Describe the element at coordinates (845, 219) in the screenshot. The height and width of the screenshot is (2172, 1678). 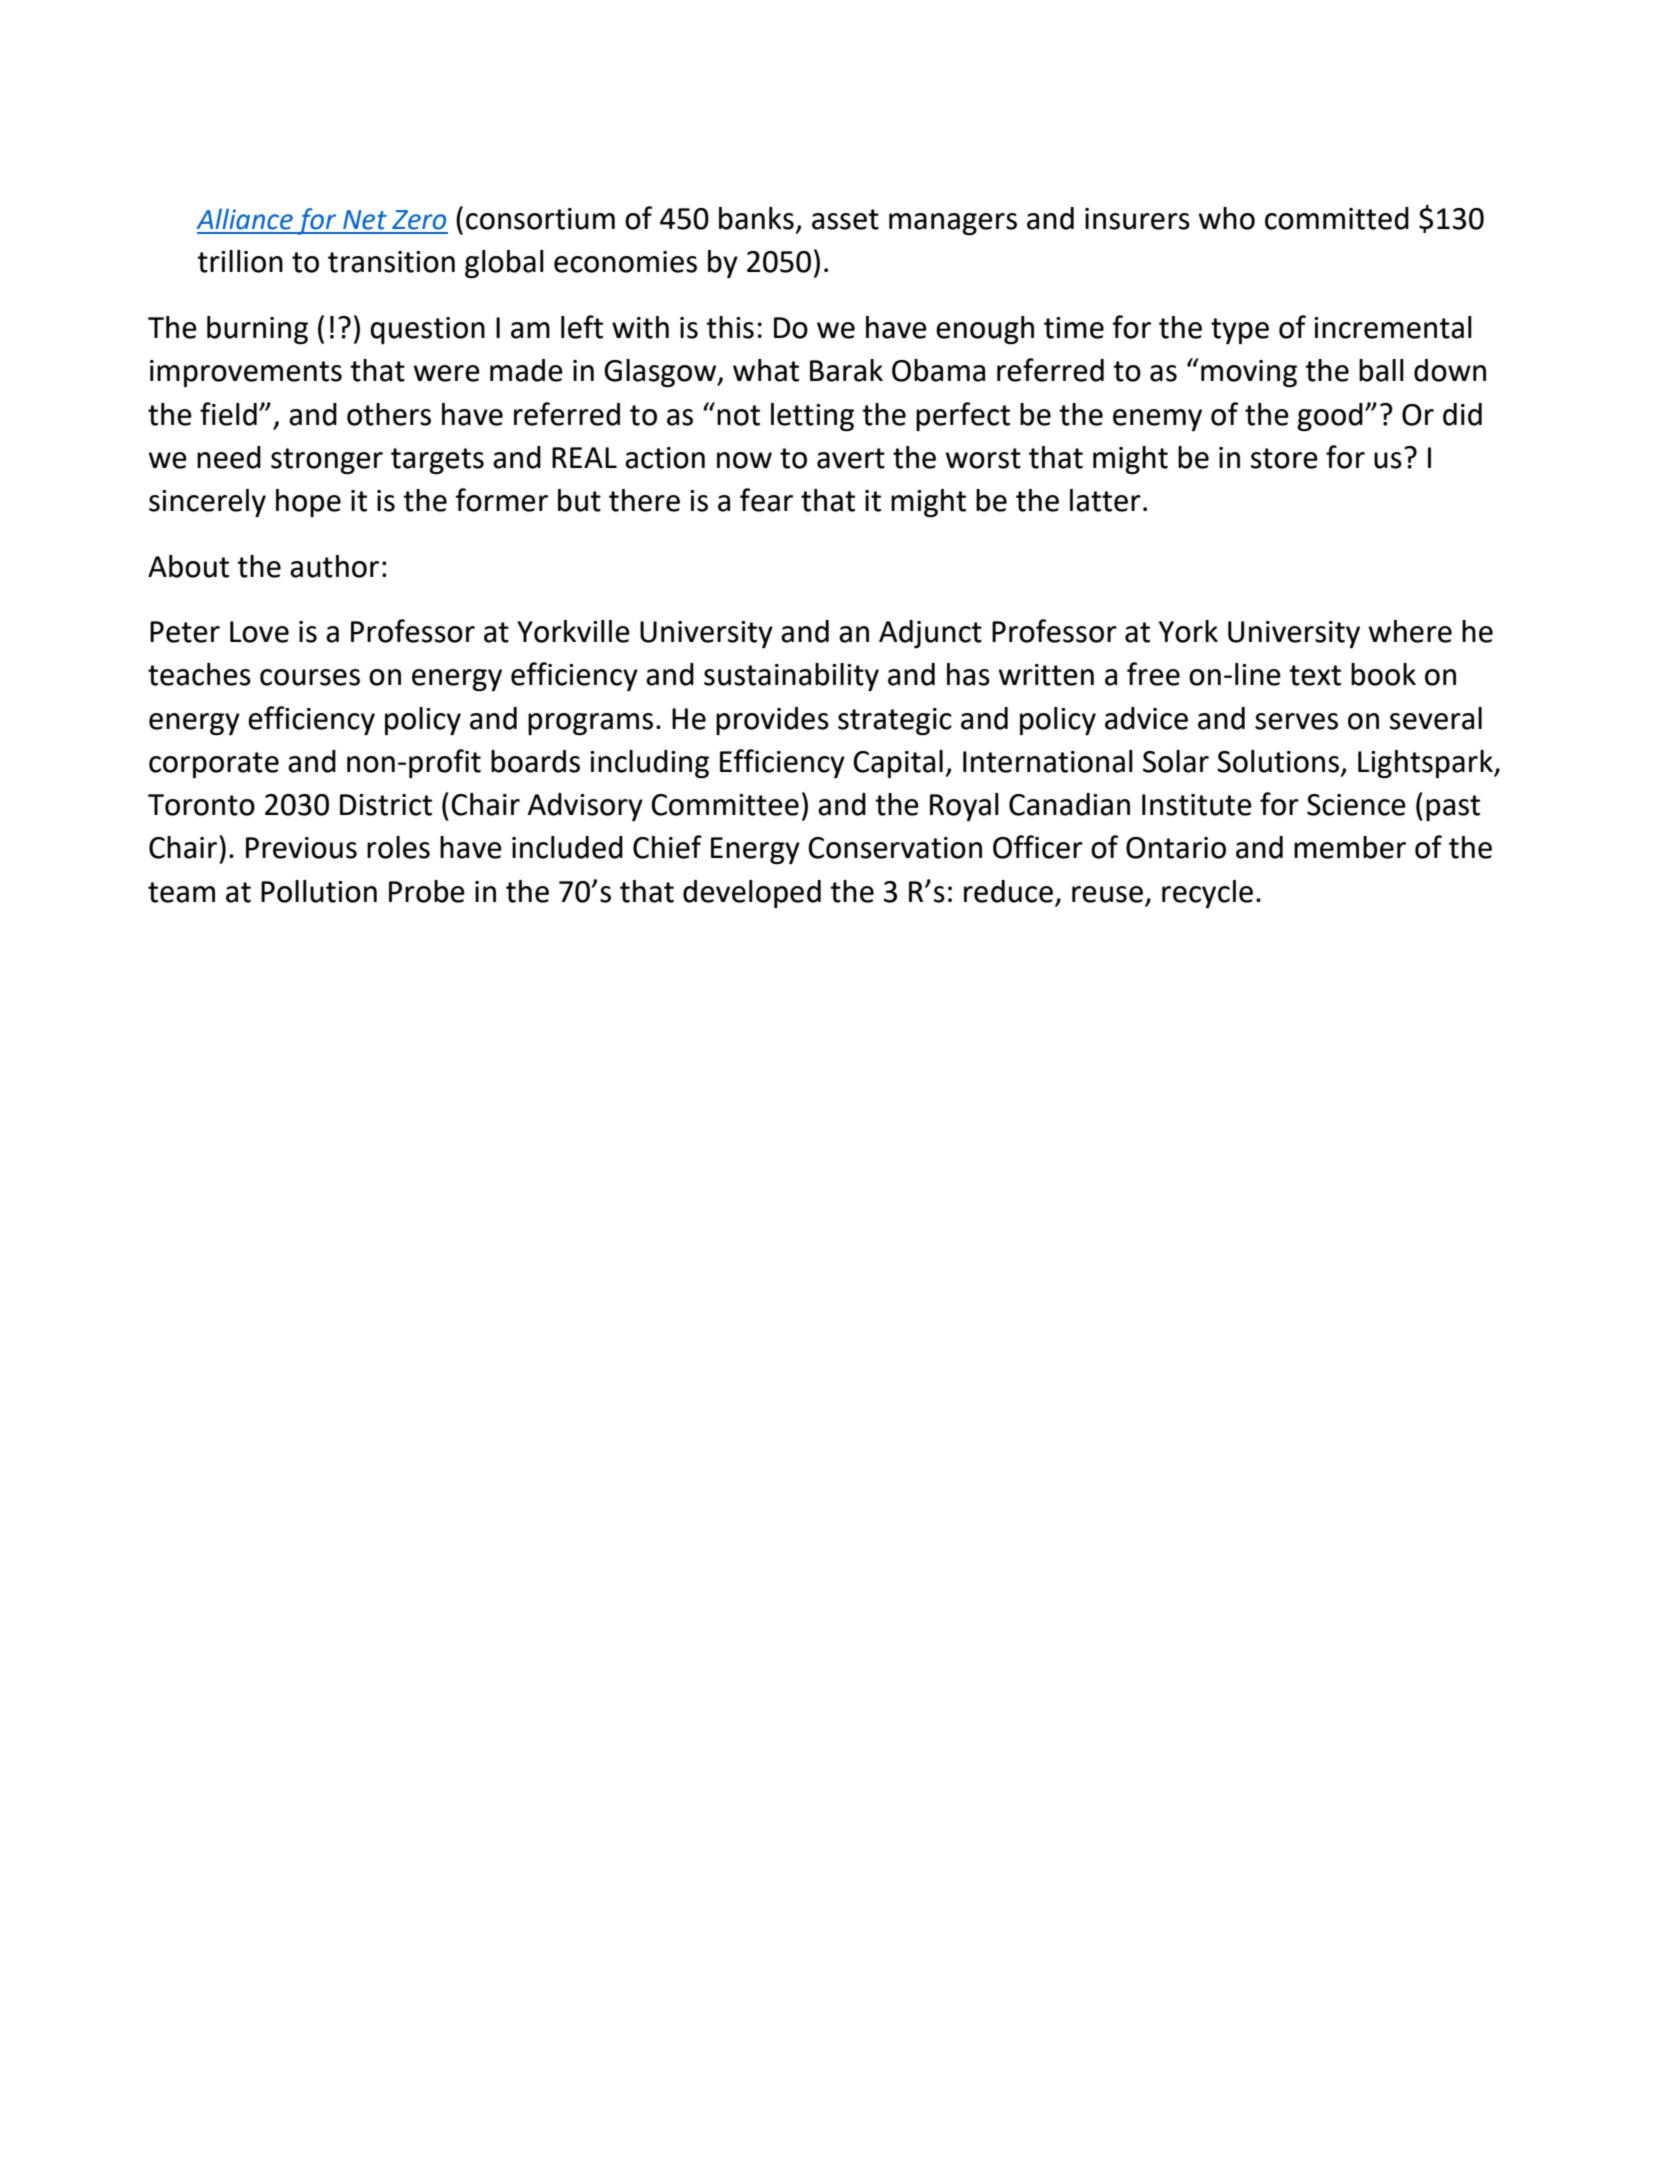
I see `asset` at that location.
